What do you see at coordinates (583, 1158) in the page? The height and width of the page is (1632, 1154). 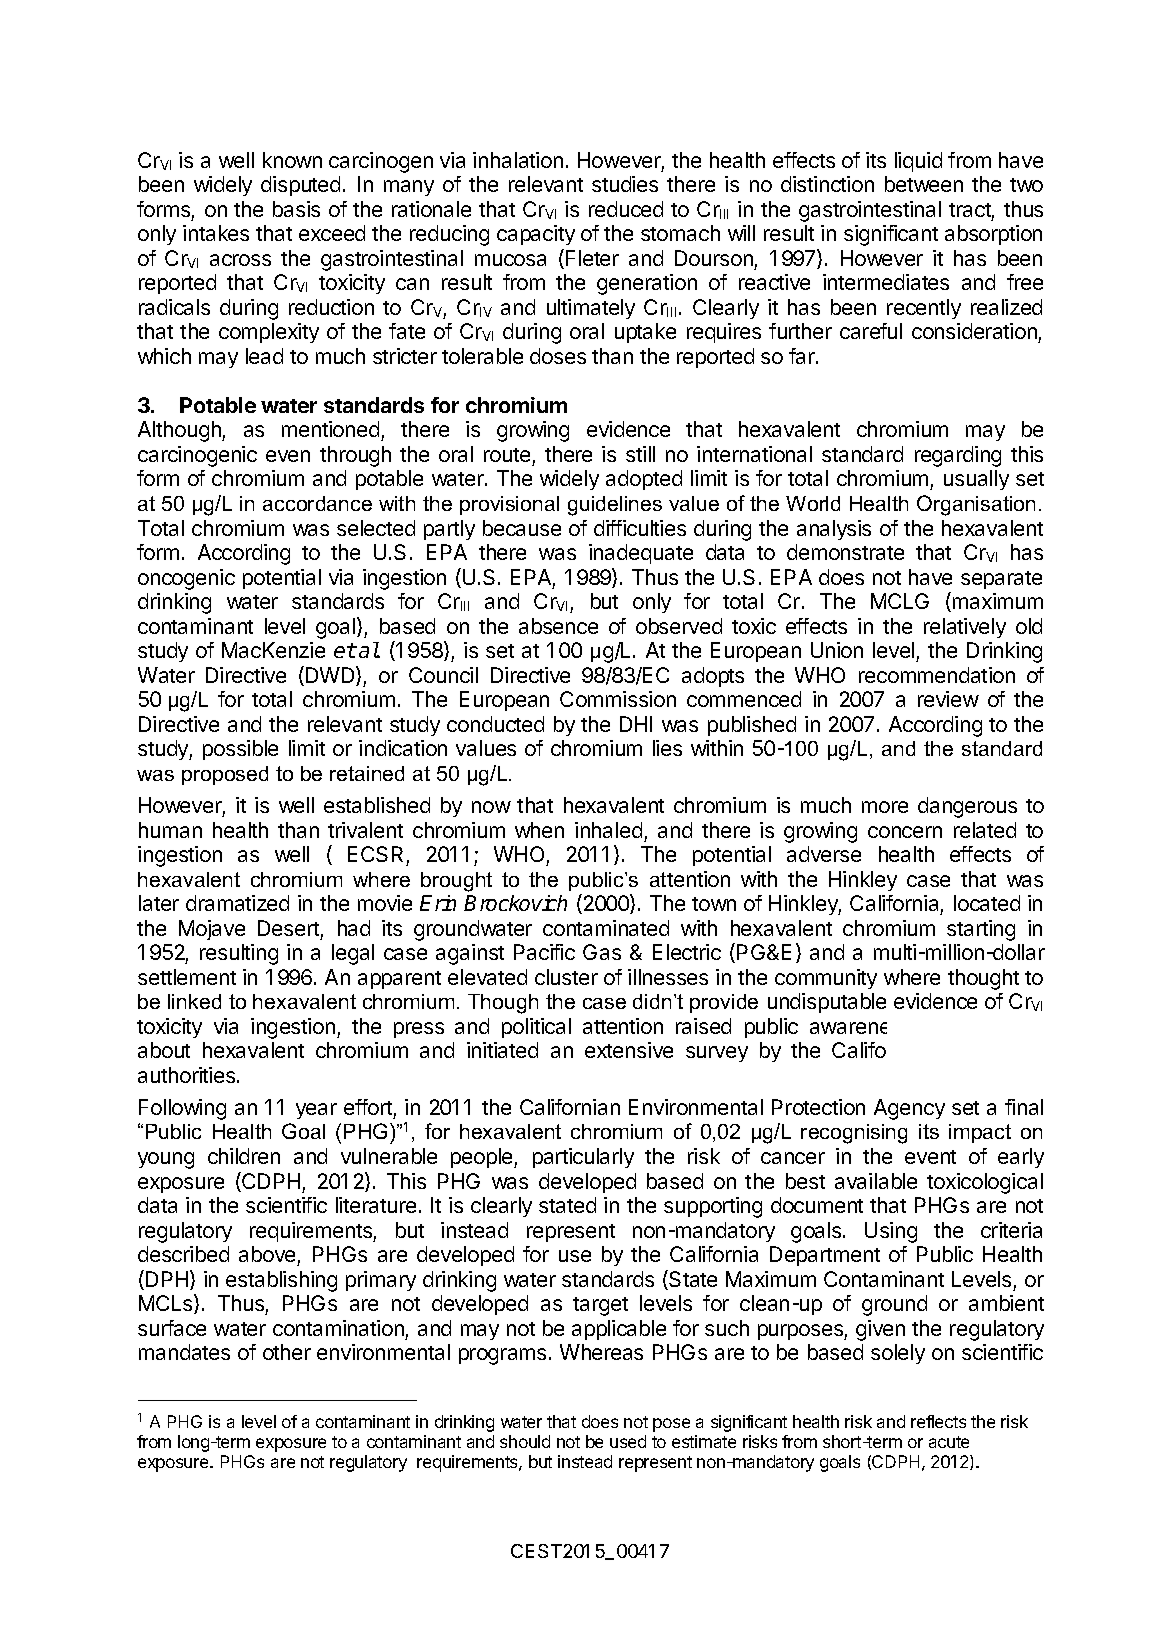 I see `particularly` at bounding box center [583, 1158].
